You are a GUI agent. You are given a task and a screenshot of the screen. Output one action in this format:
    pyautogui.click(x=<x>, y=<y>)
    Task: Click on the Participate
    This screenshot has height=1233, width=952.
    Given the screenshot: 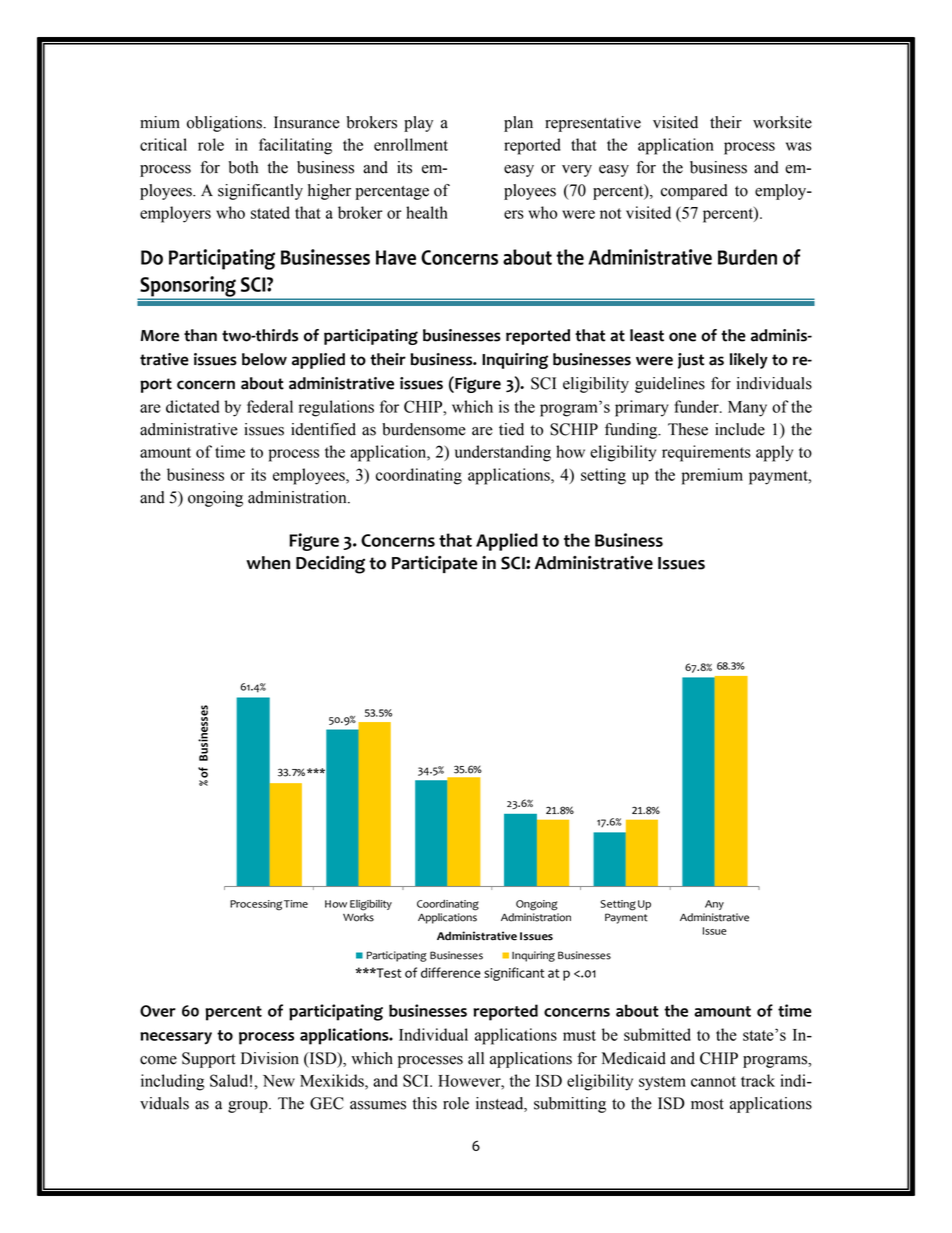 What is the action you would take?
    pyautogui.click(x=434, y=564)
